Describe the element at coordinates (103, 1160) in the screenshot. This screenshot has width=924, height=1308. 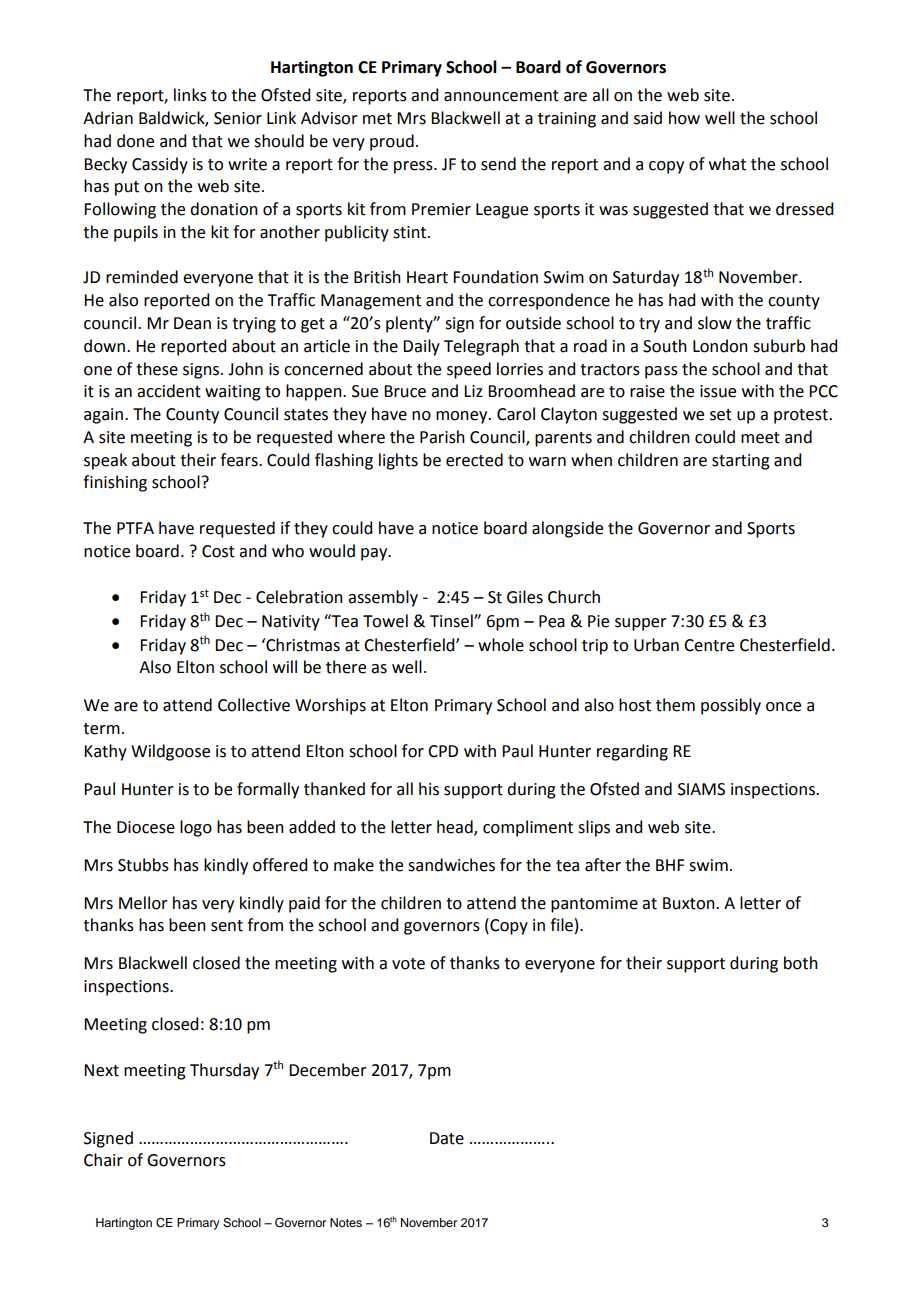
I see `Chair` at that location.
